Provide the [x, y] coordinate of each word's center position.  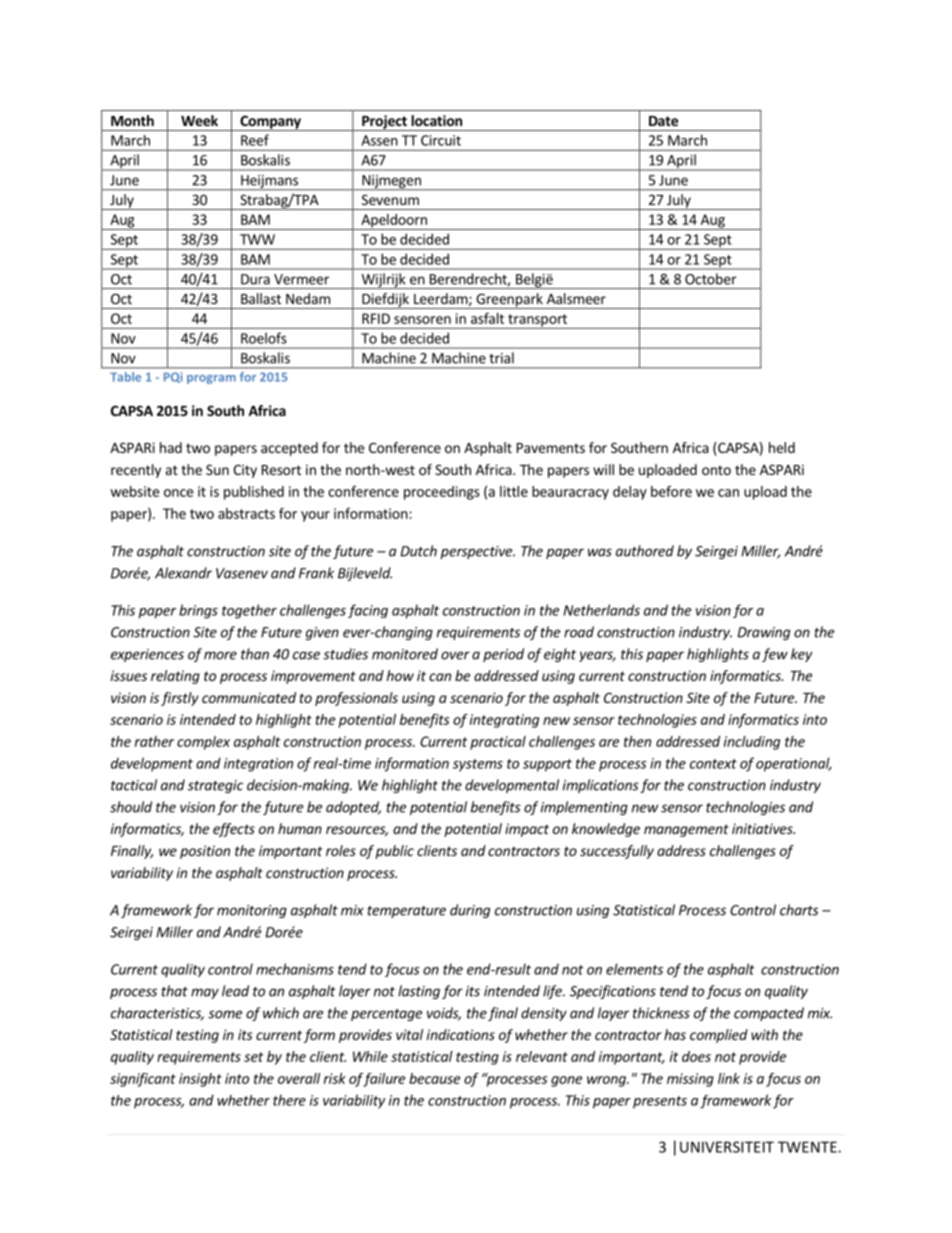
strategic [215, 786]
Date [663, 121]
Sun [217, 469]
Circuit [441, 140]
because [434, 1078]
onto [716, 470]
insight [200, 1080]
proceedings [442, 493]
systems [478, 765]
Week [199, 120]
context [713, 764]
